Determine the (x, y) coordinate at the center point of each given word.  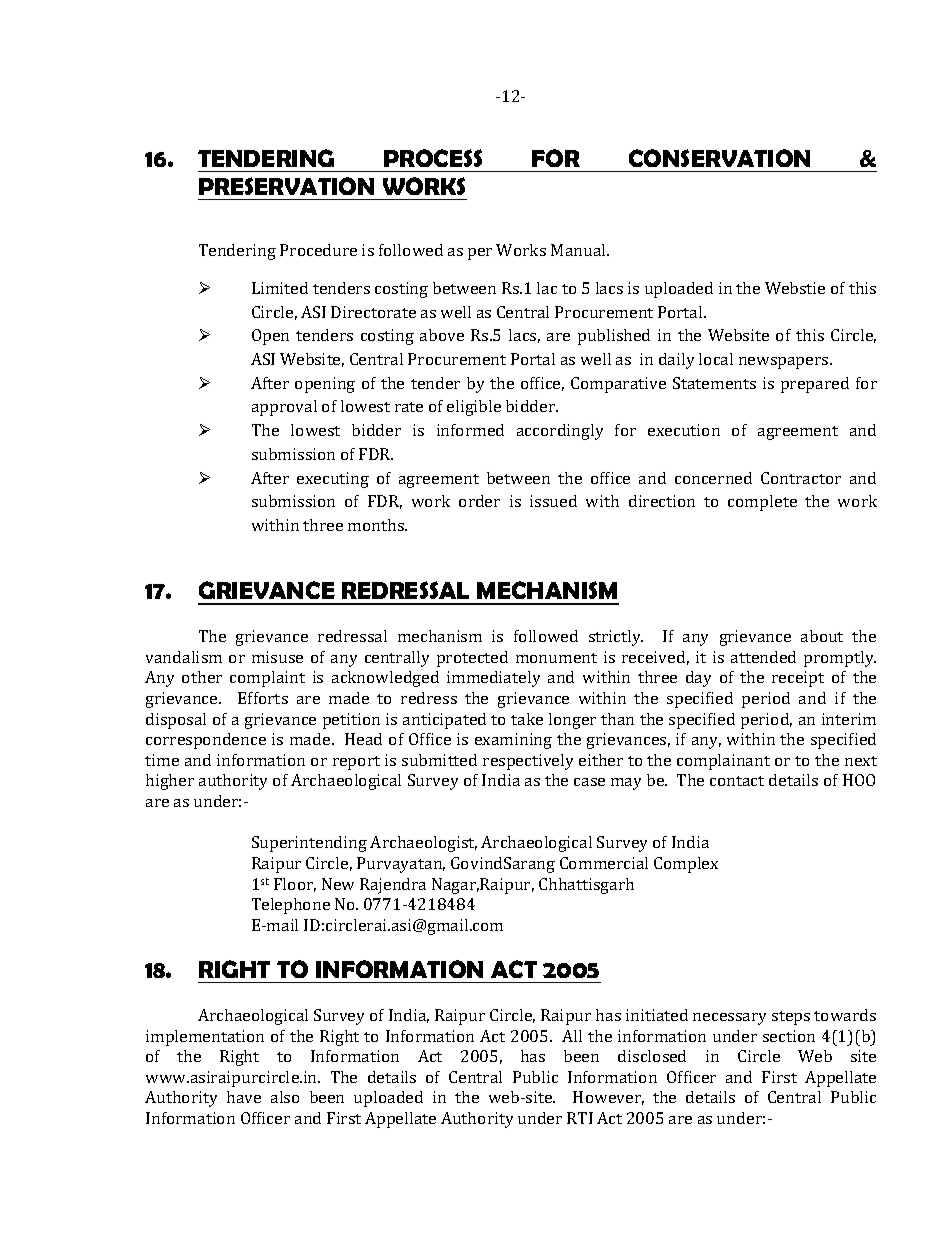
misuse (277, 657)
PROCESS (433, 158)
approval (284, 408)
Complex (686, 865)
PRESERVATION (286, 186)
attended (763, 657)
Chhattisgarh (586, 886)
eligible (474, 408)
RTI (580, 1118)
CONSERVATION (719, 158)
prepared (815, 385)
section (789, 1036)
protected (472, 659)
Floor (295, 885)
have (244, 1097)
